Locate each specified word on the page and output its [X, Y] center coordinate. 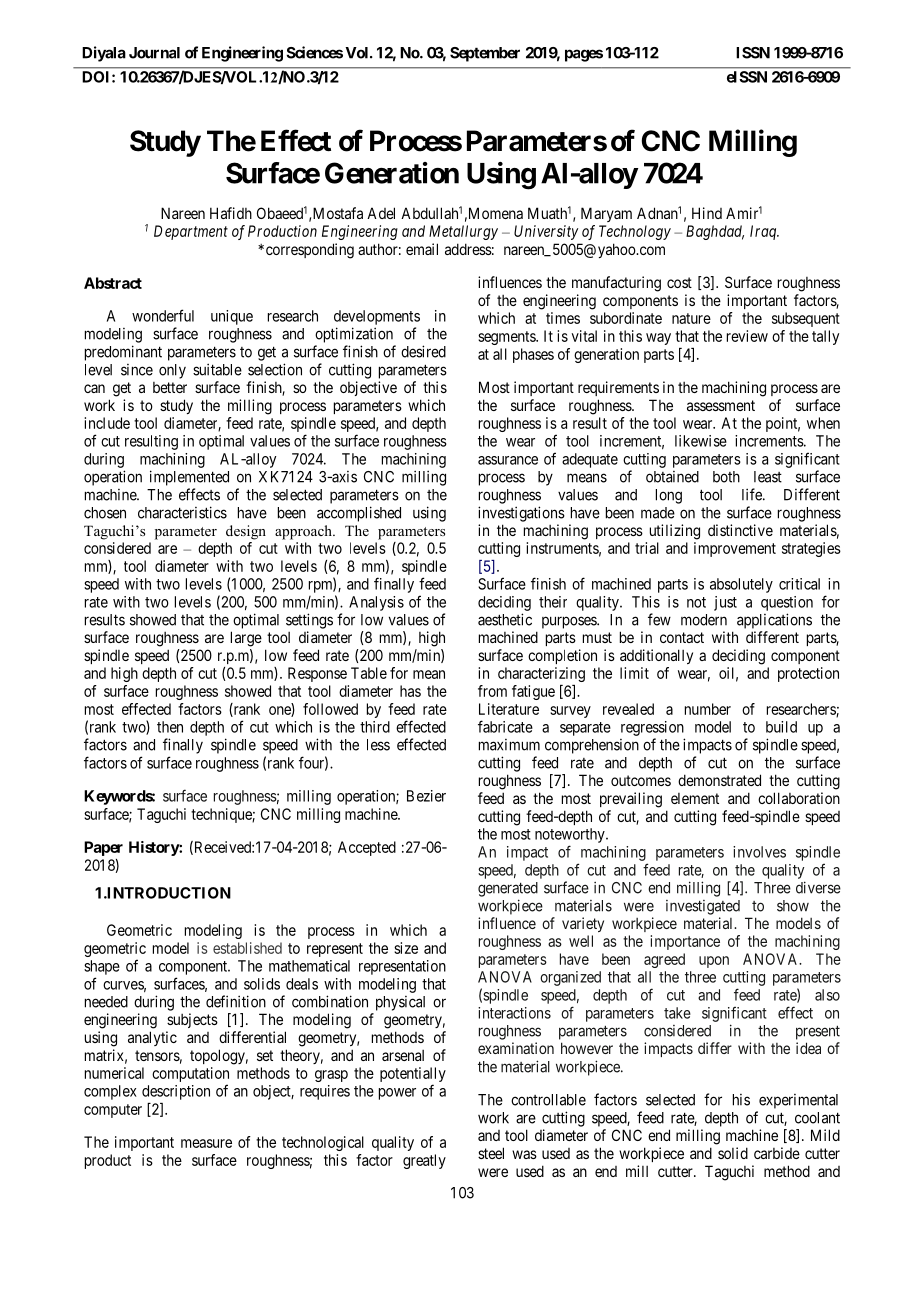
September [485, 54]
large [246, 639]
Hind [707, 213]
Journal [154, 53]
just [725, 603]
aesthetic [505, 619]
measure [206, 1143]
